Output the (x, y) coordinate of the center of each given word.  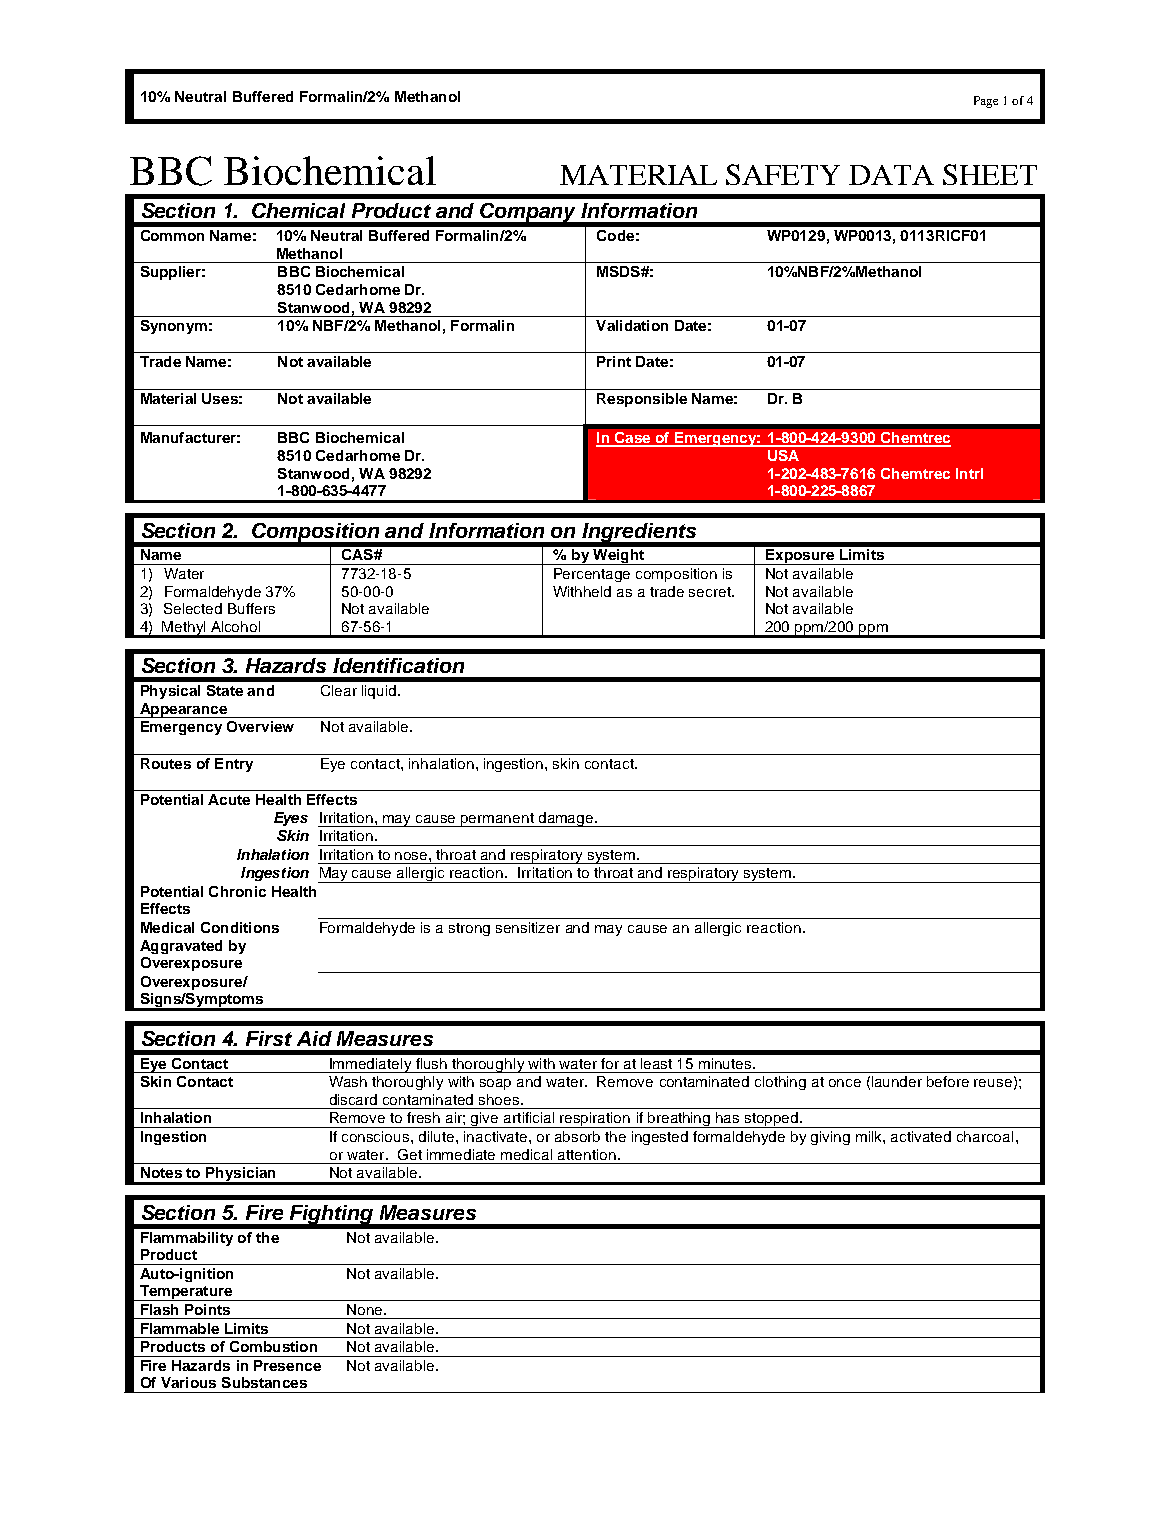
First (269, 1038)
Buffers (251, 608)
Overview (260, 726)
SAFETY (783, 174)
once (845, 1083)
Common (172, 235)
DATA (891, 175)
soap (495, 1084)
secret (711, 592)
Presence (287, 1365)
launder (897, 1081)
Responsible (642, 400)
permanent (497, 820)
